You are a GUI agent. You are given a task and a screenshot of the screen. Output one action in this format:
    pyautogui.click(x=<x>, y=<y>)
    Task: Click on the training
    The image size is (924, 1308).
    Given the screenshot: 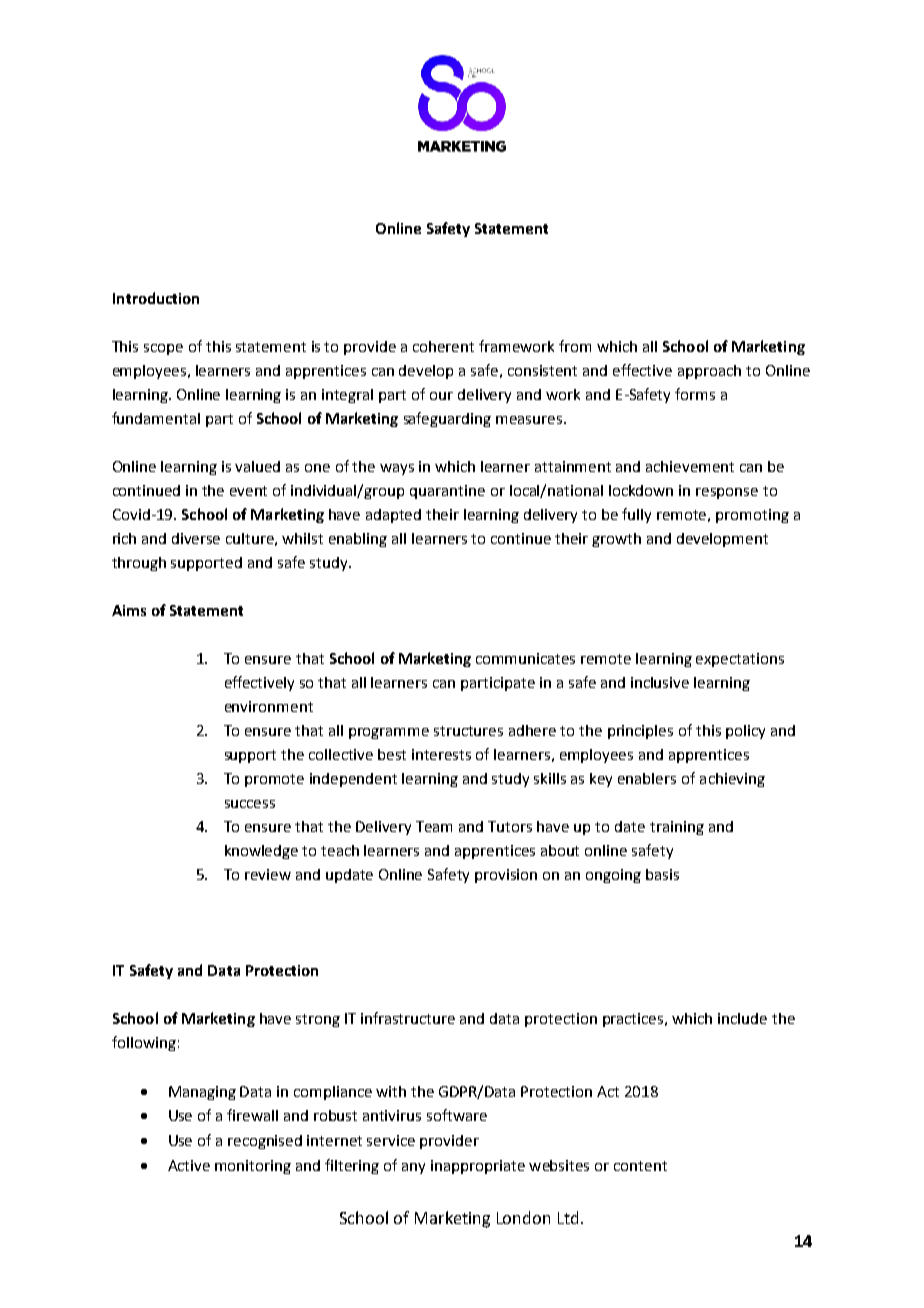 What is the action you would take?
    pyautogui.click(x=677, y=828)
